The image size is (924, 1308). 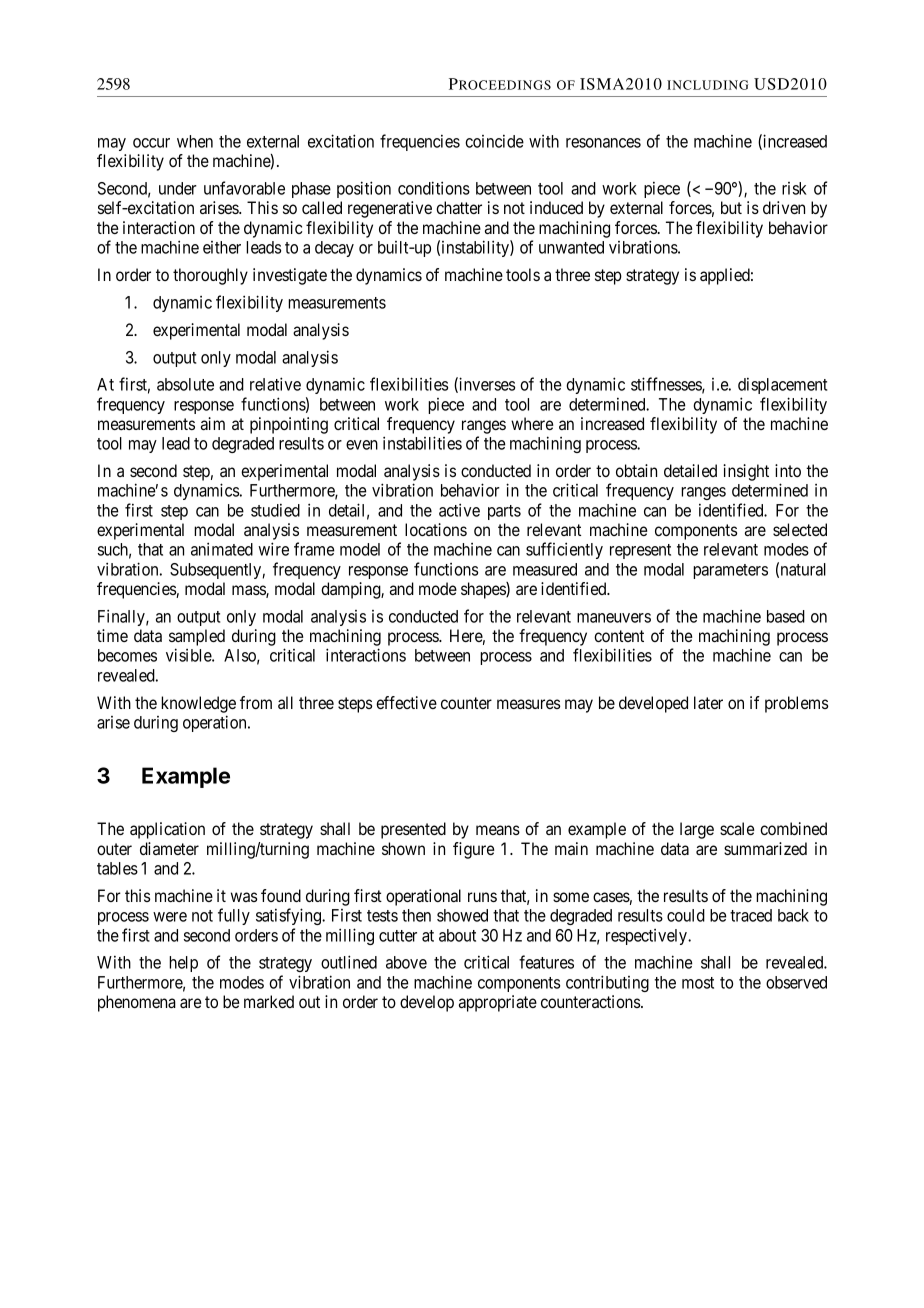 I want to click on when, so click(x=195, y=141).
